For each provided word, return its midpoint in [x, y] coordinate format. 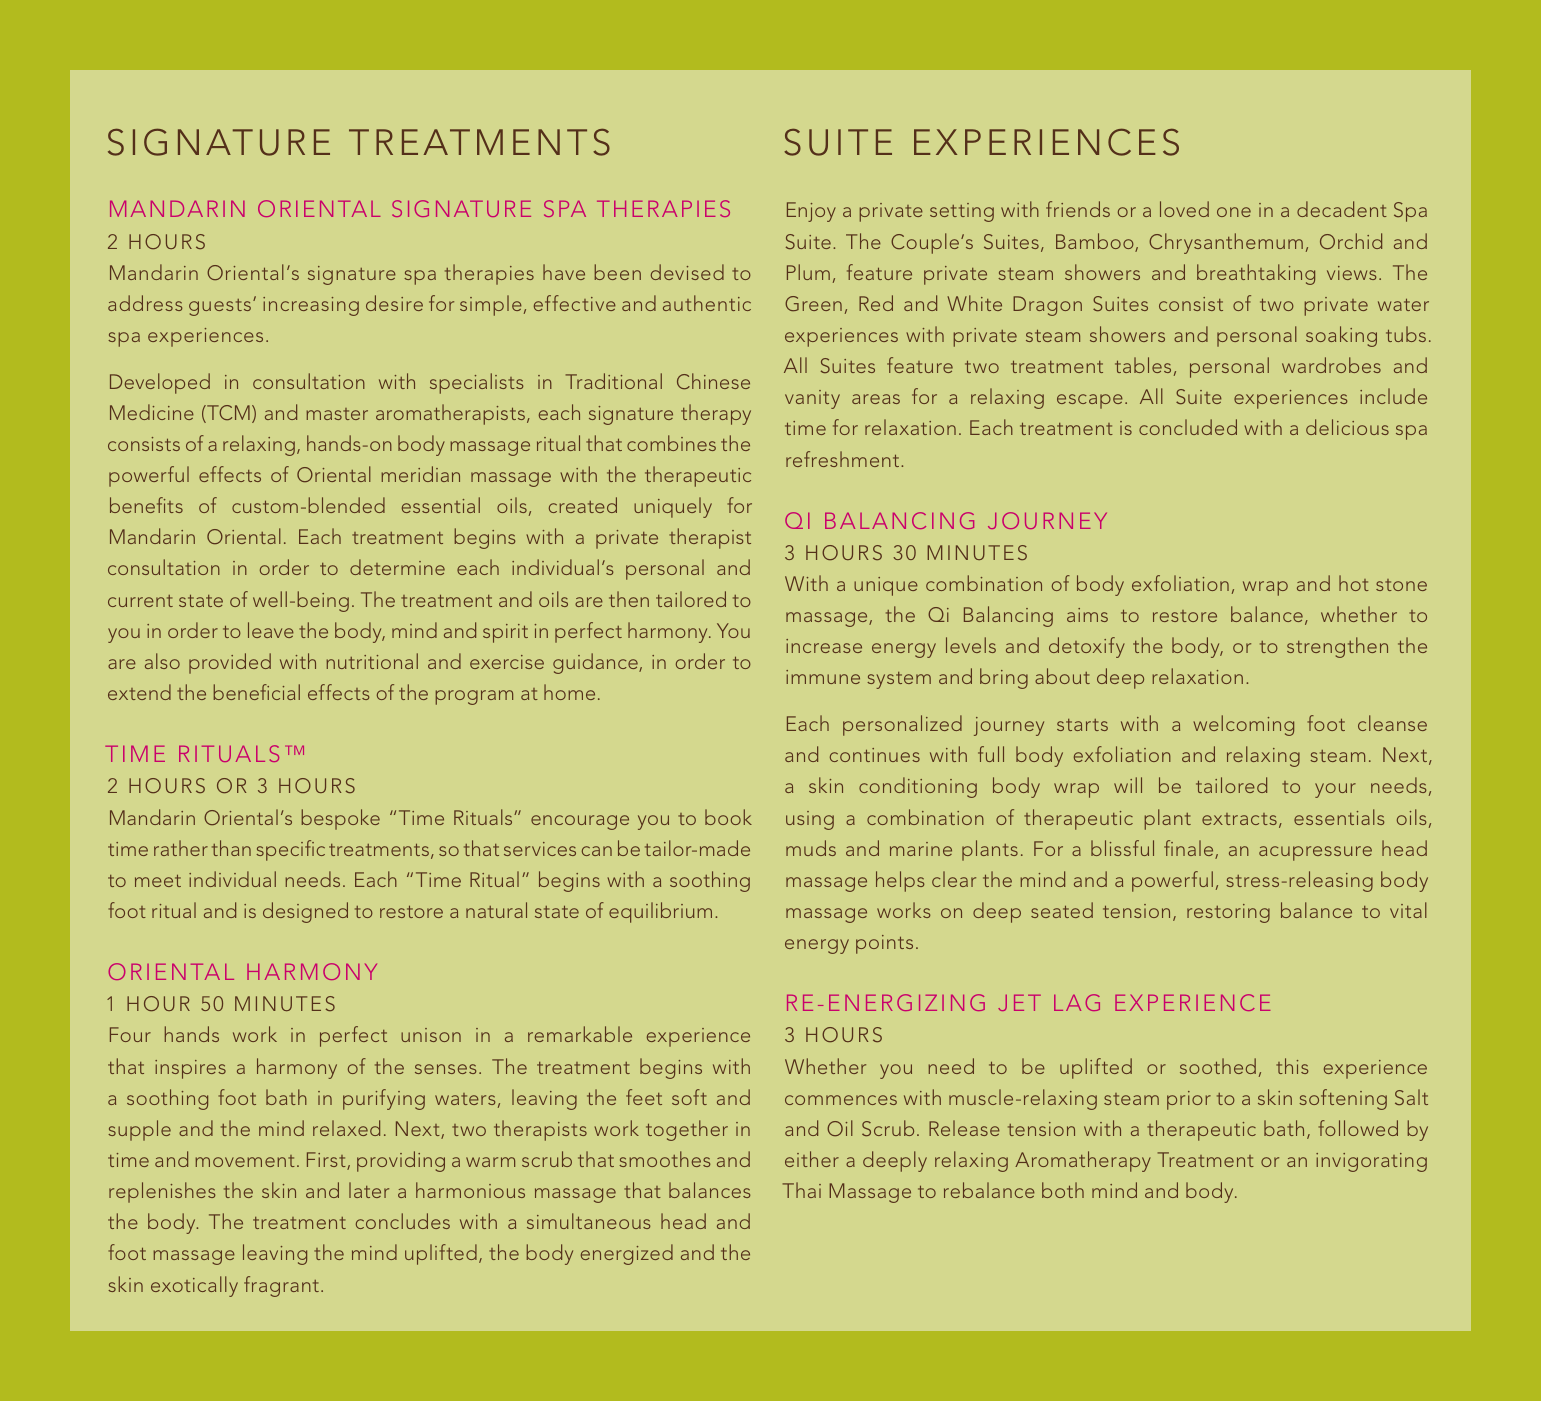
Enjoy [811, 212]
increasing [311, 306]
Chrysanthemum [1226, 243]
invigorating [1371, 1162]
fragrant [281, 1286]
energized [627, 1254]
